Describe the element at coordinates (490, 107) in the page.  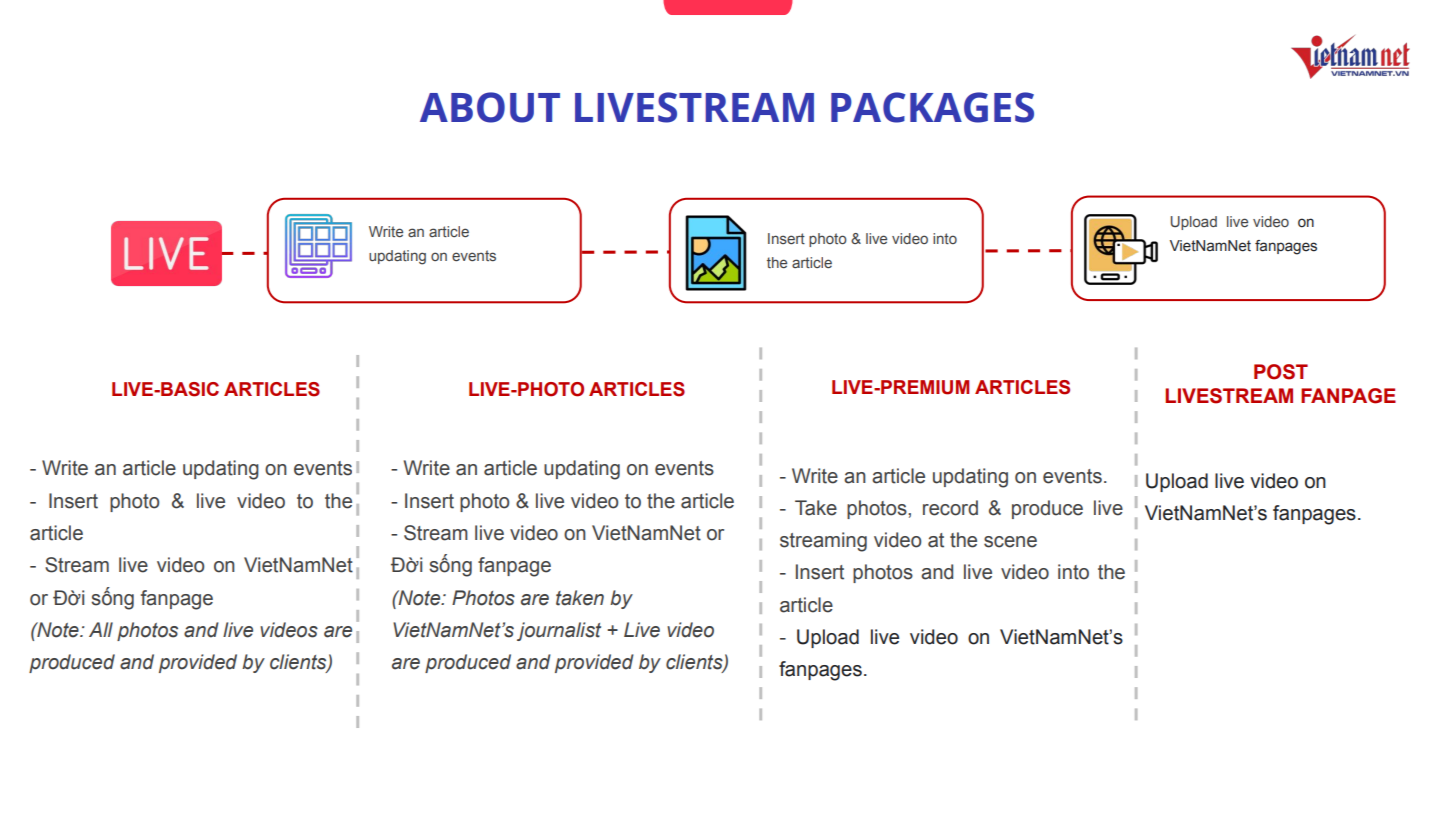
I see `ABOUT` at that location.
